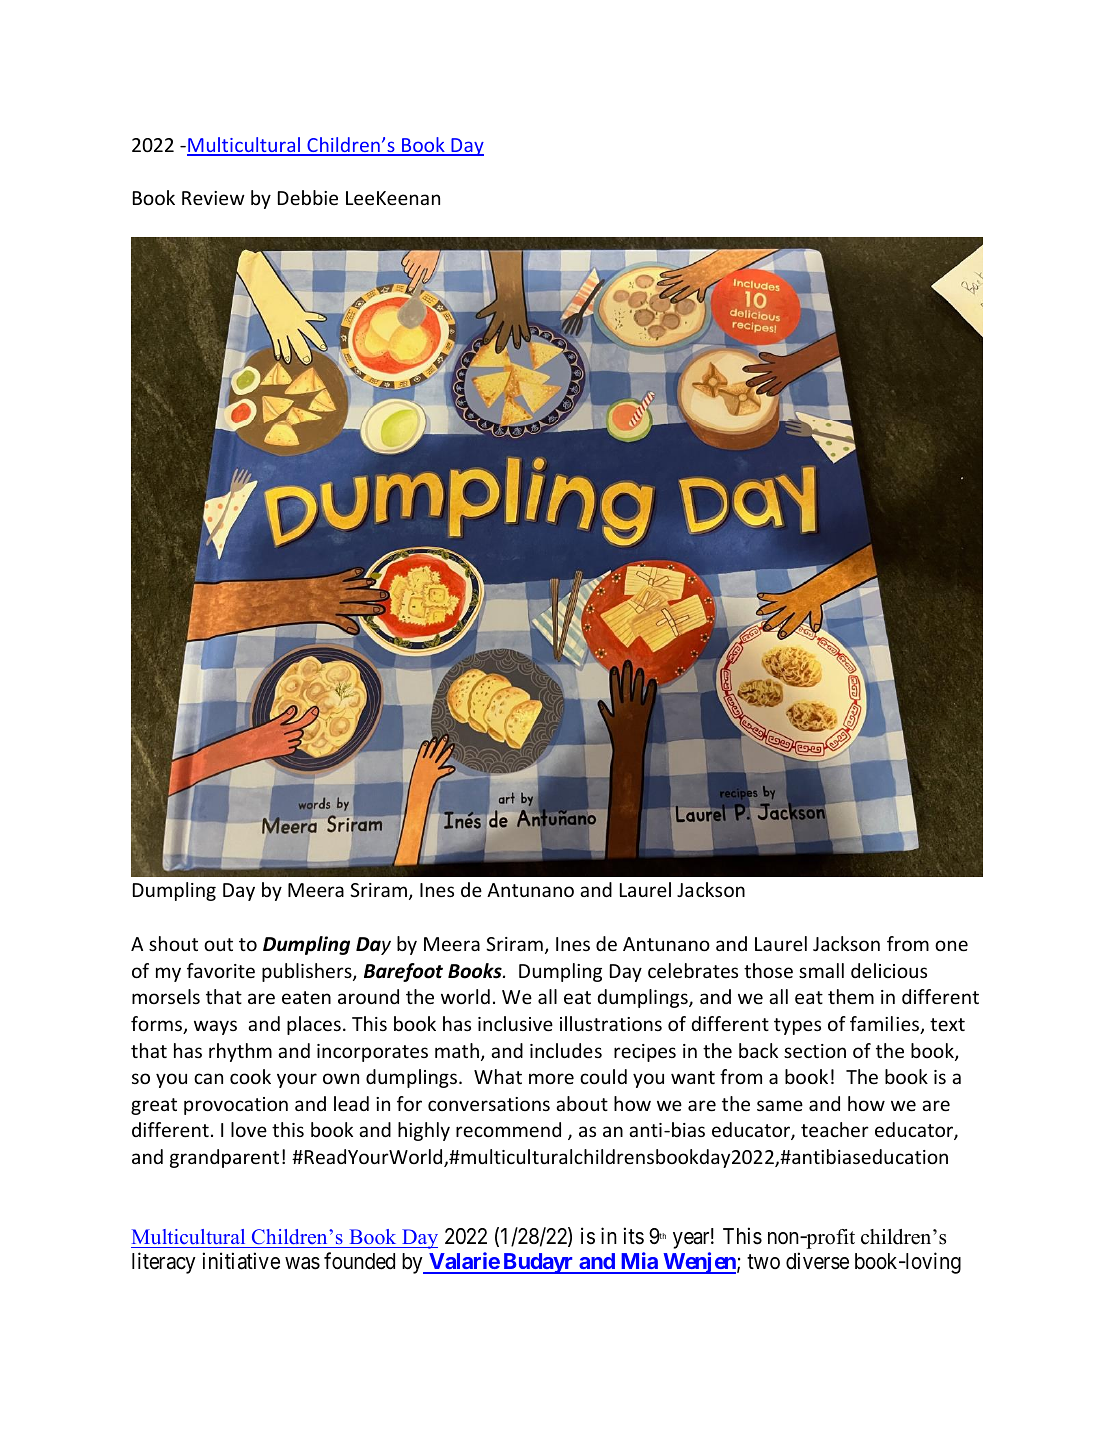 The width and height of the screenshot is (1114, 1442). I want to click on favorite, so click(221, 970).
